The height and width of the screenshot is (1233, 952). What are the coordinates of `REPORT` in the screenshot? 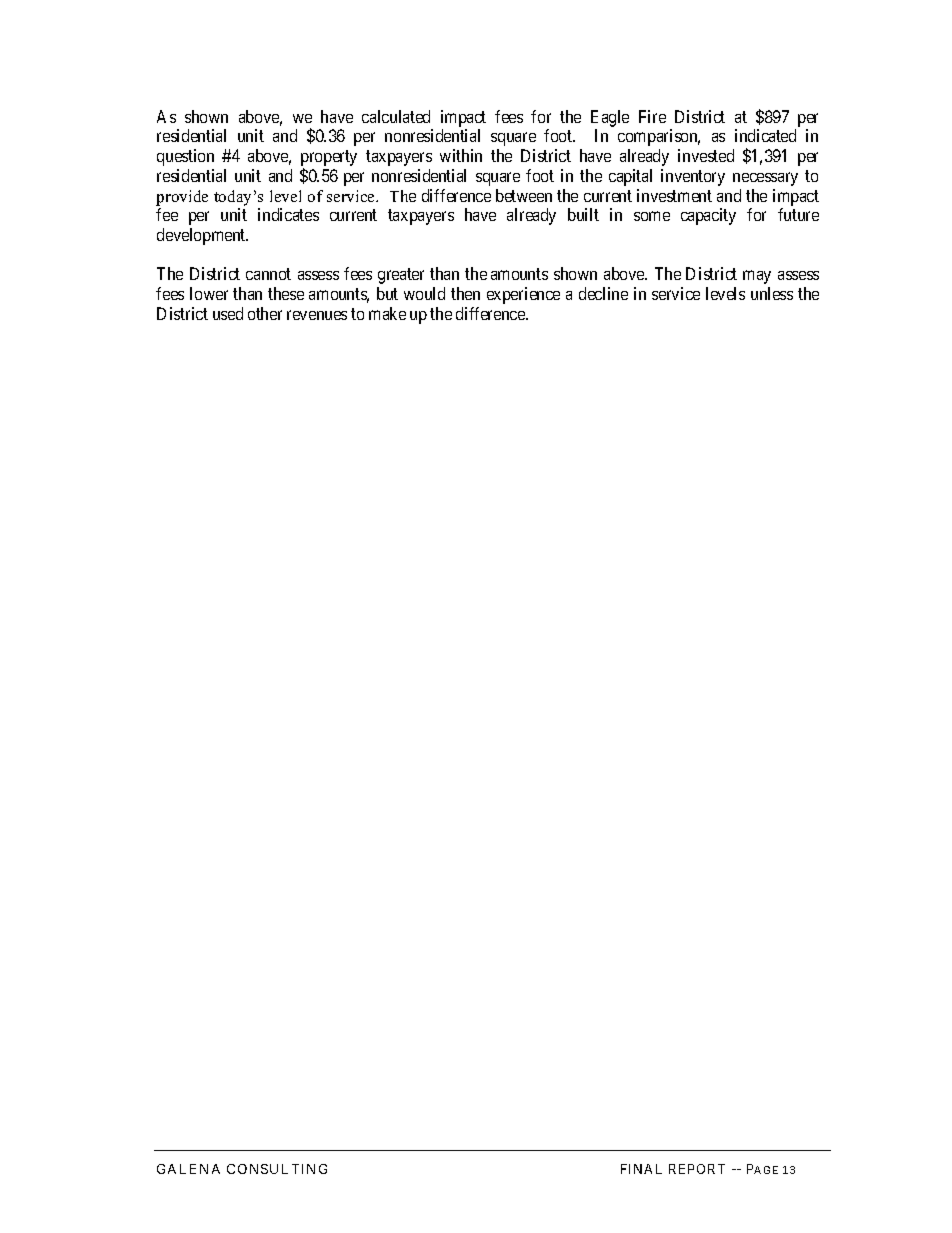 It's located at (697, 1169).
